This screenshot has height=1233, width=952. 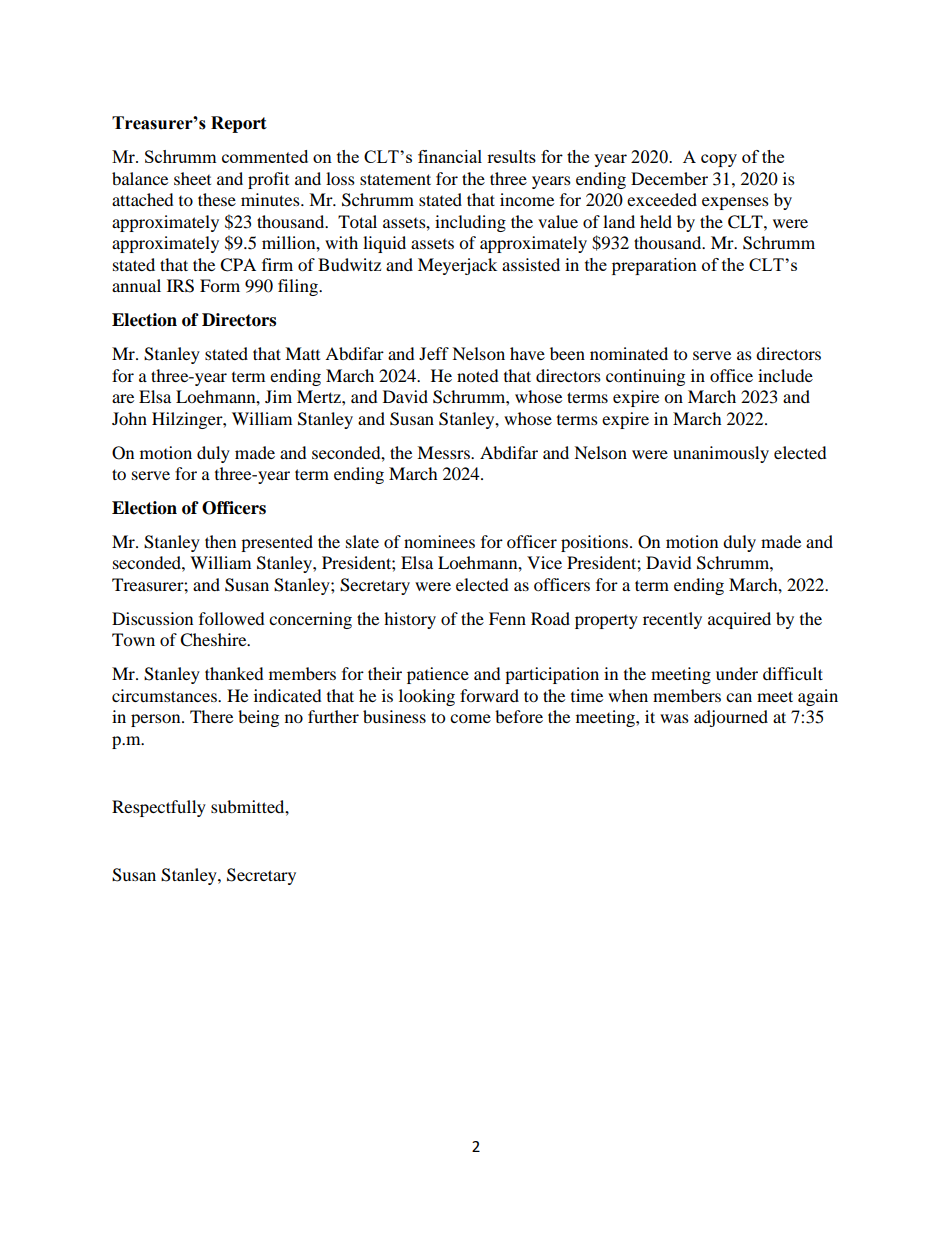 I want to click on copy, so click(x=719, y=160).
